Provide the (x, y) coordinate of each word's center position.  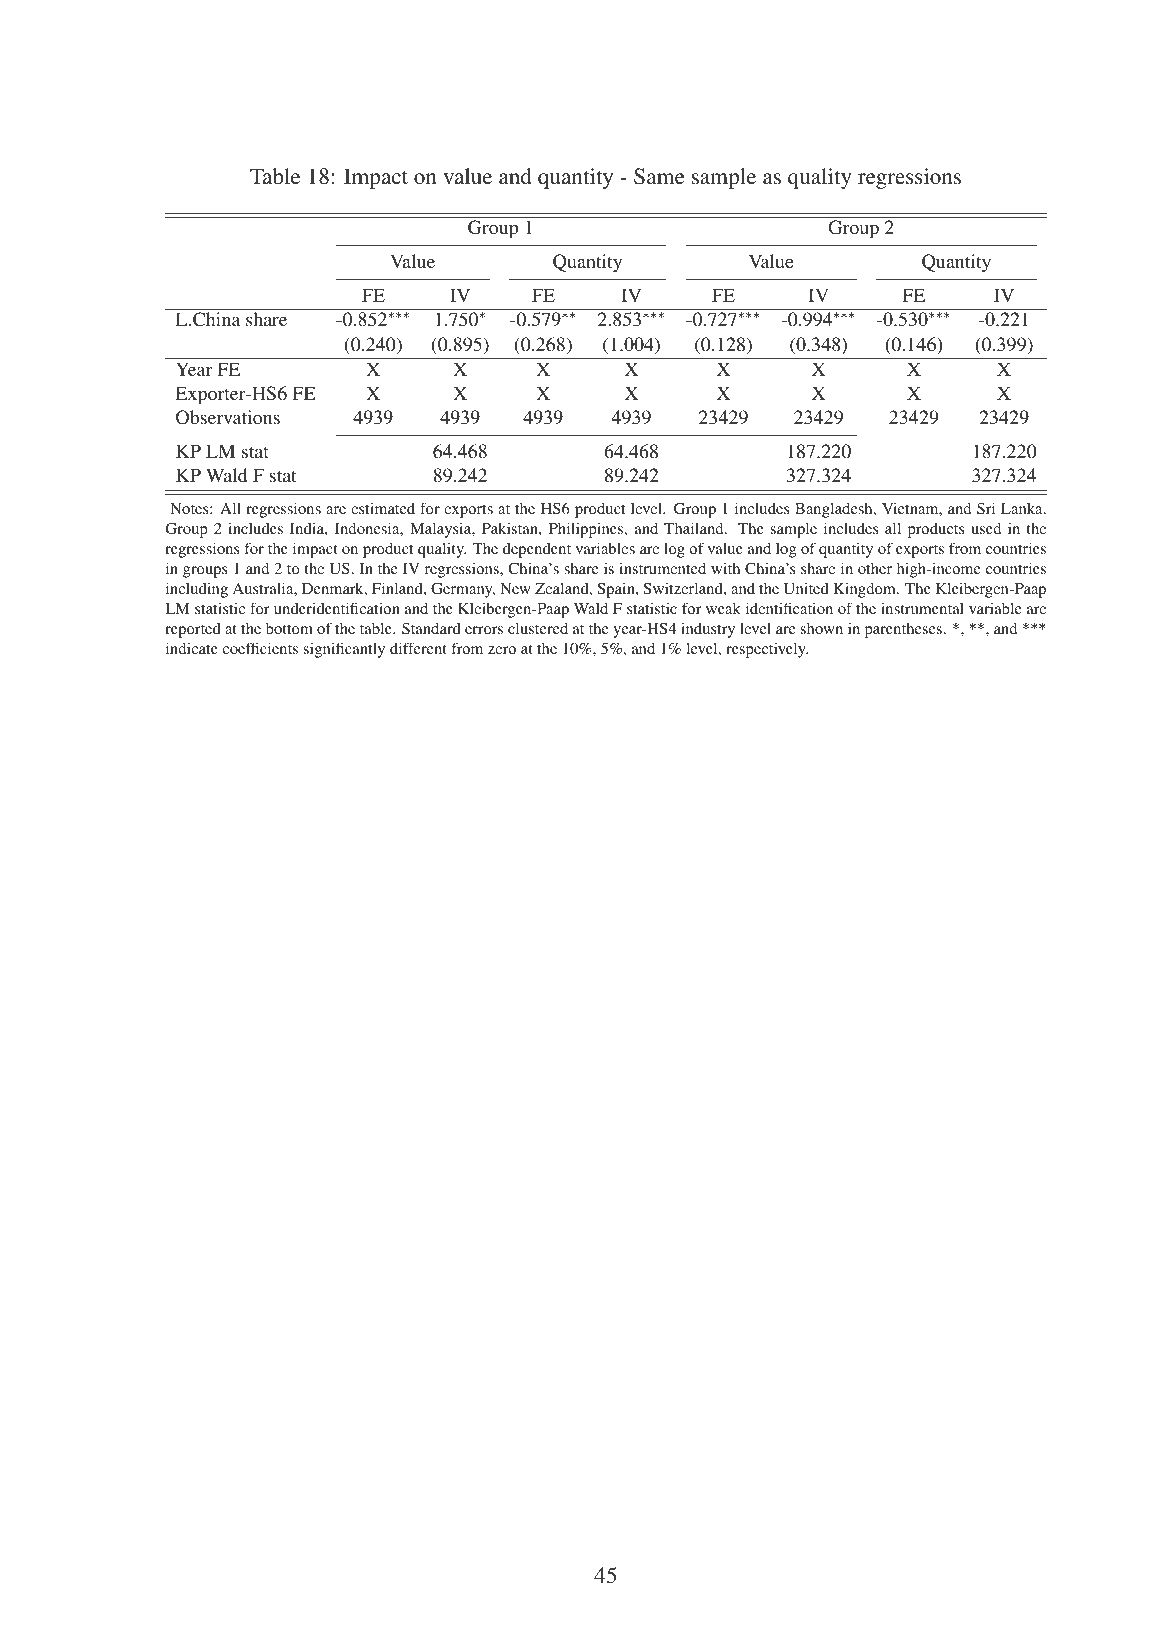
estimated (383, 508)
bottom (289, 628)
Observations (228, 417)
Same (659, 176)
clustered (538, 628)
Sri (986, 508)
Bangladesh (835, 510)
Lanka (1023, 508)
